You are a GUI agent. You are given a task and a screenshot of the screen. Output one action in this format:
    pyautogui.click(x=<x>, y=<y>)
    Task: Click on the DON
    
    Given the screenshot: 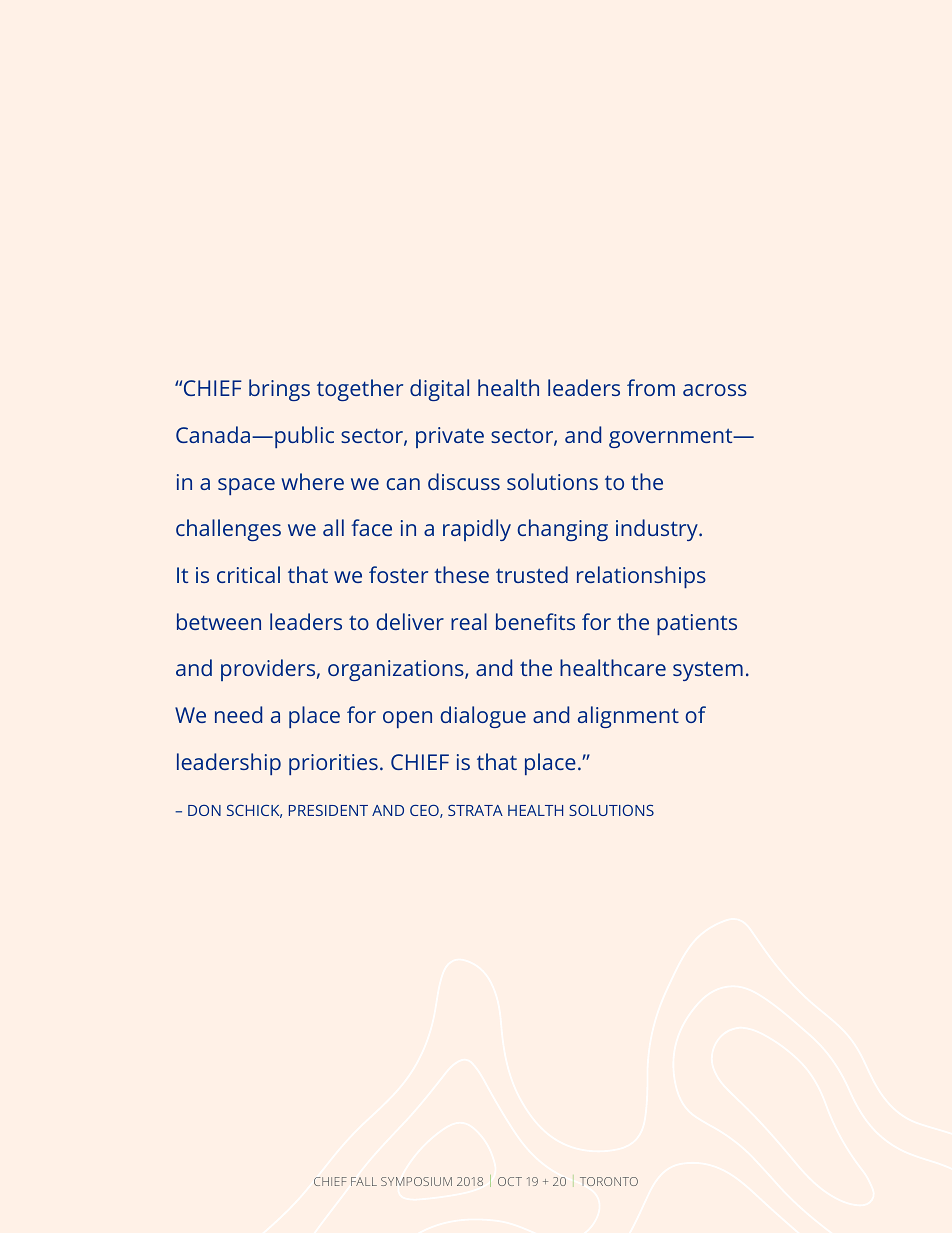 What is the action you would take?
    pyautogui.click(x=204, y=810)
